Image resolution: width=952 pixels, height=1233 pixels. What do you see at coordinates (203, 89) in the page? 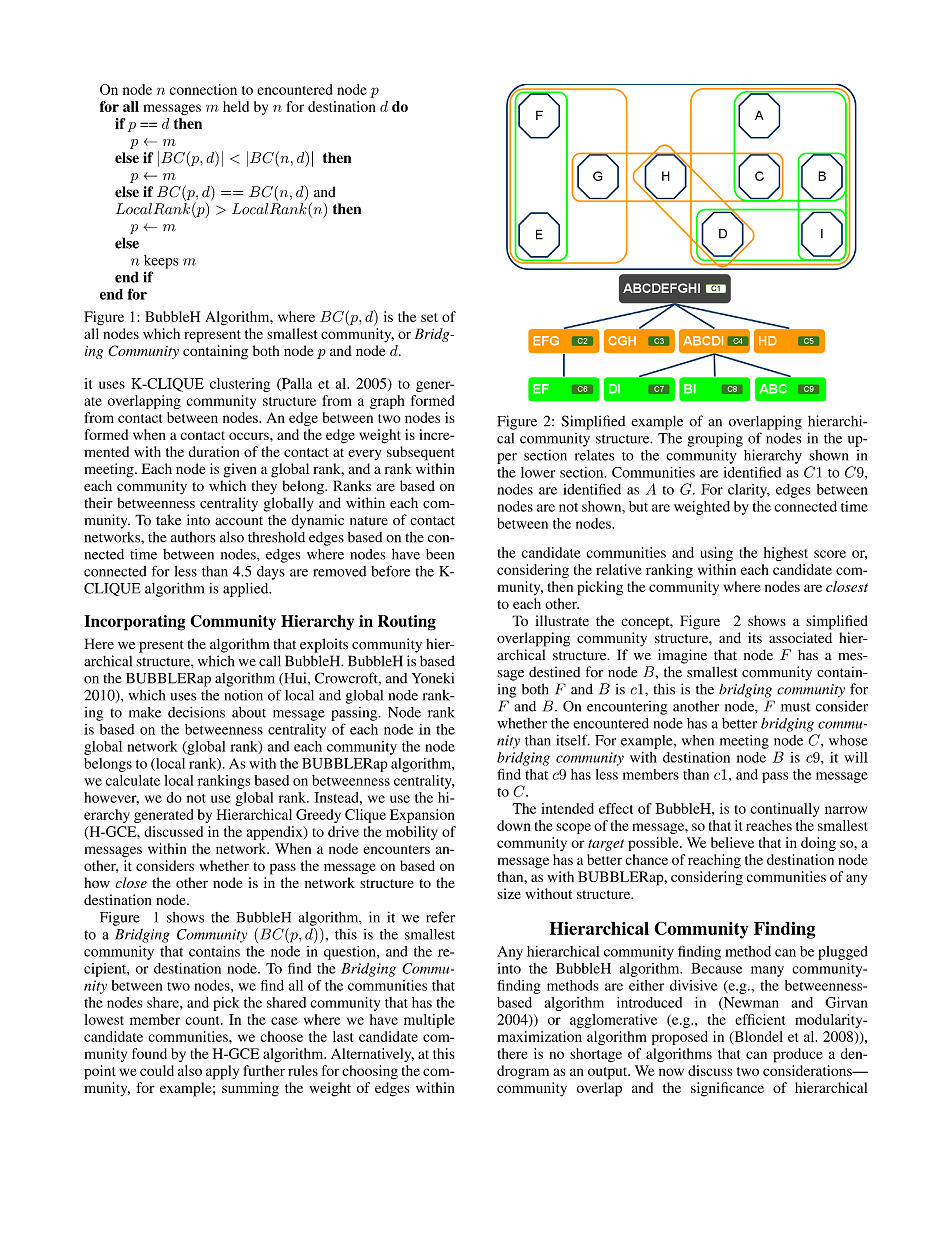
I see `connection` at bounding box center [203, 89].
